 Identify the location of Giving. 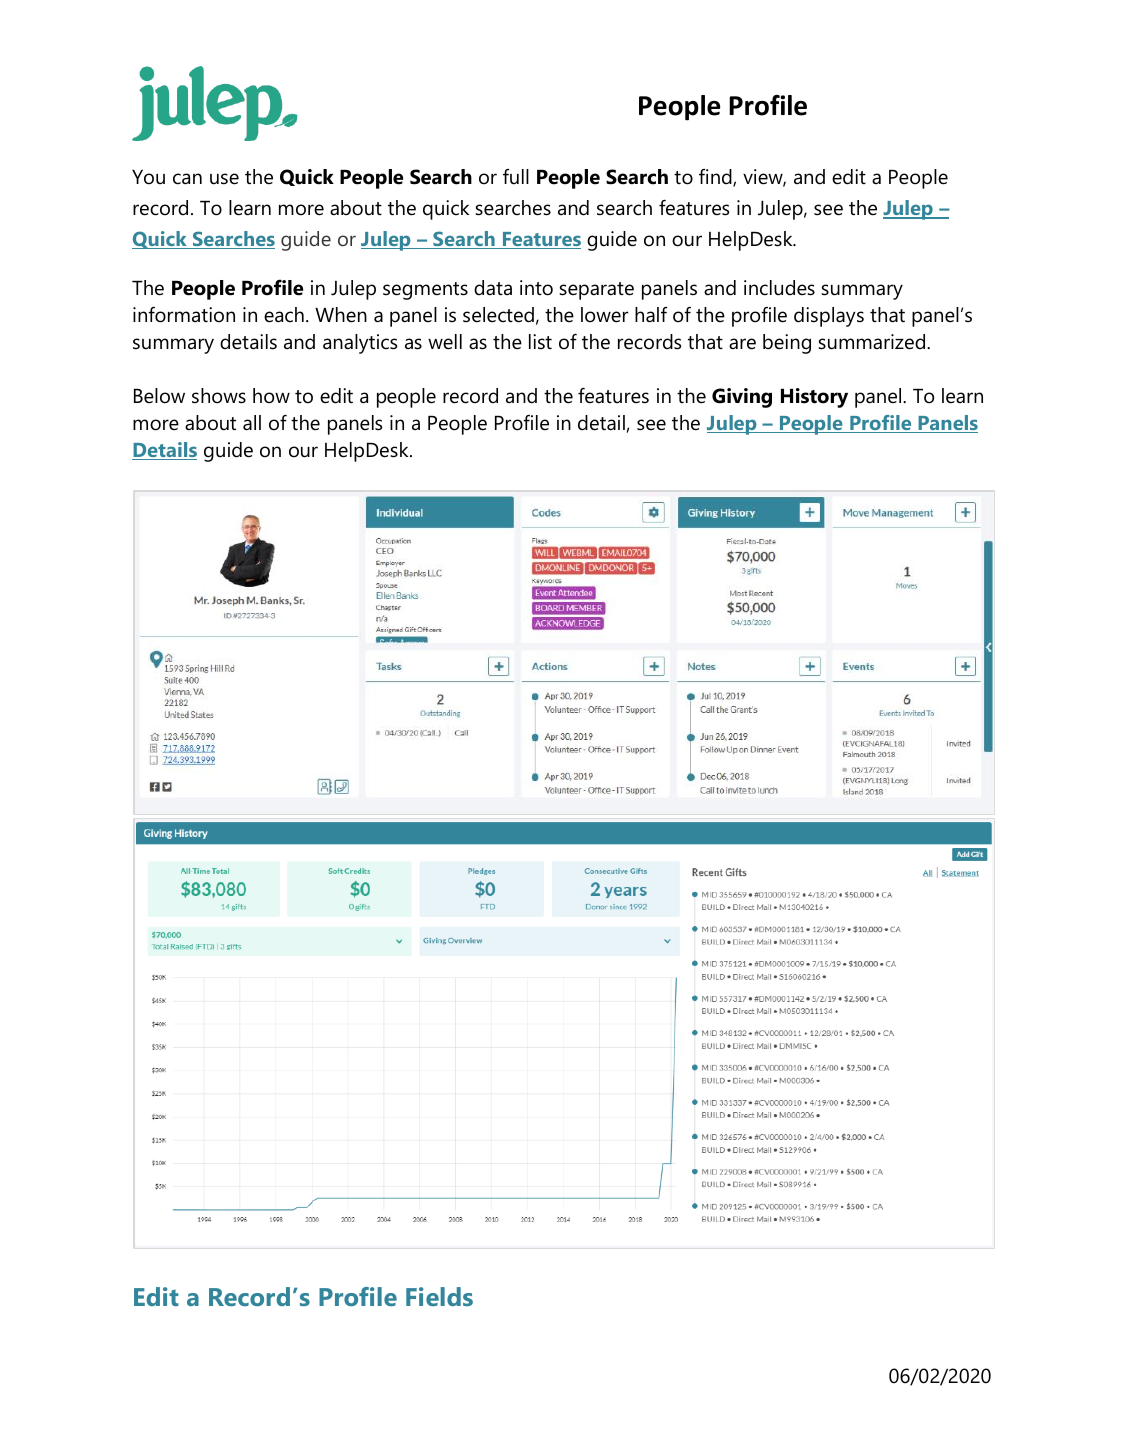
(742, 398).
